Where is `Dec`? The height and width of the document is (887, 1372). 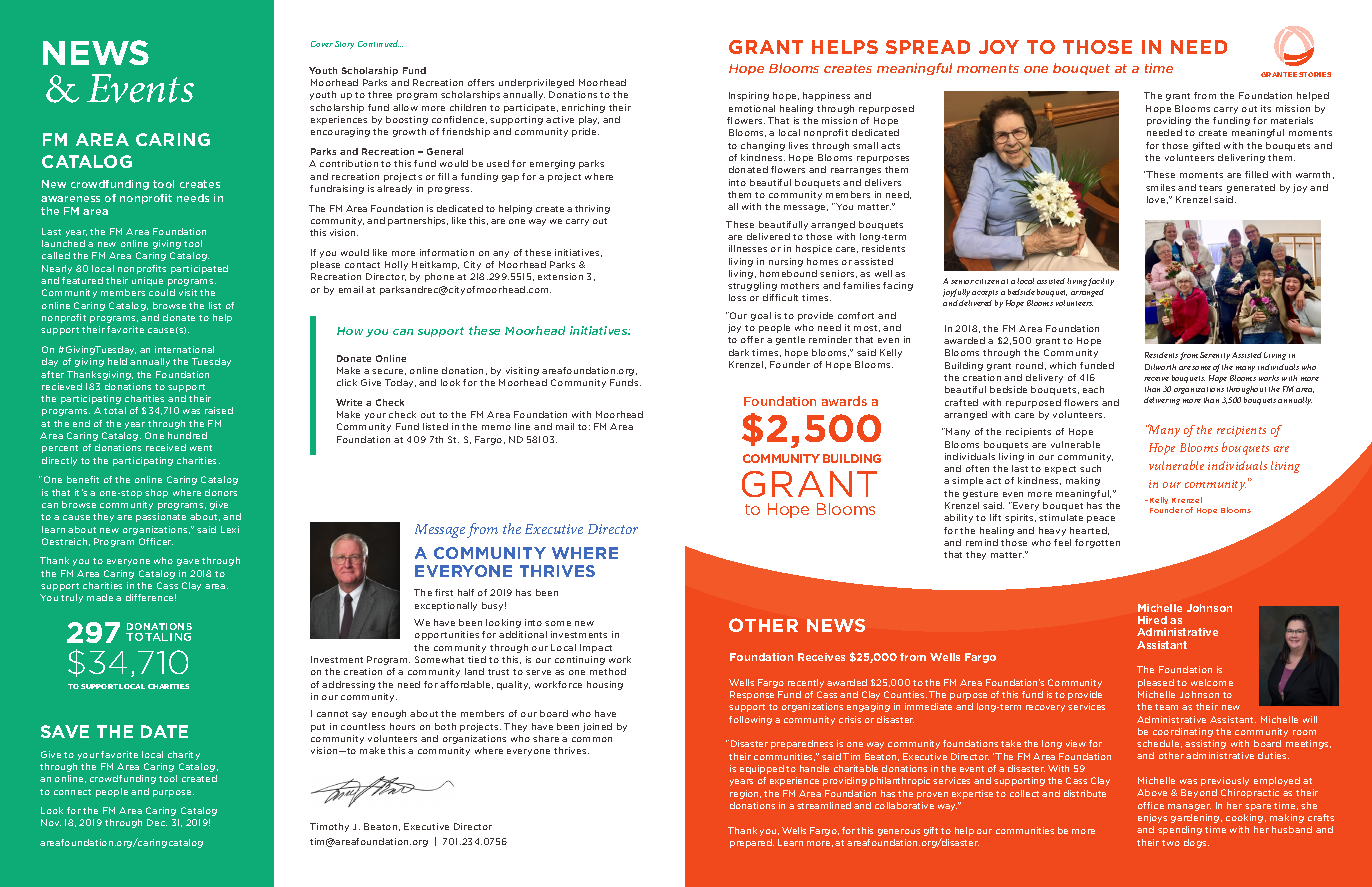 Dec is located at coordinates (157, 822).
